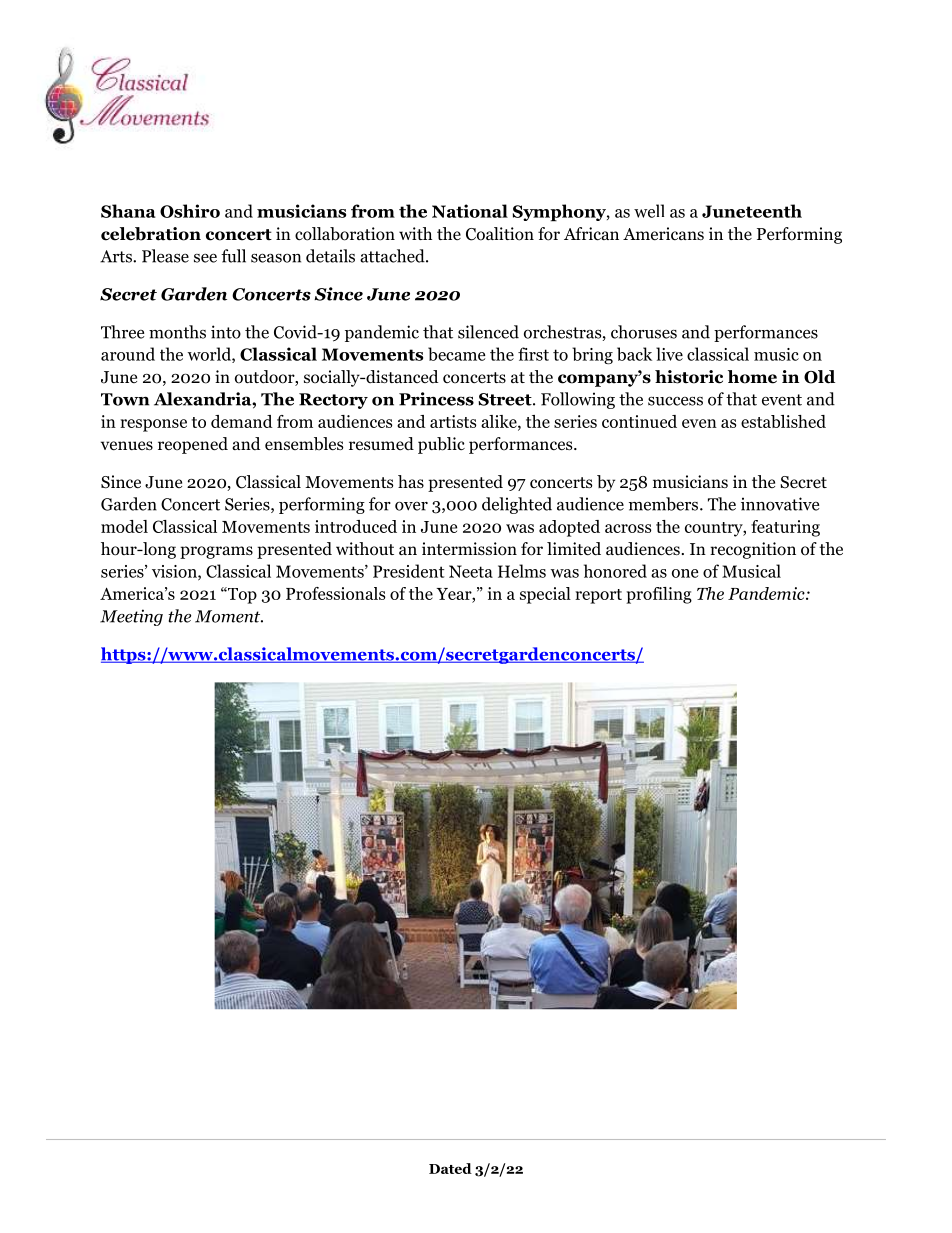 This document has height=1233, width=952. Describe the element at coordinates (131, 617) in the document. I see `Meeting` at that location.
